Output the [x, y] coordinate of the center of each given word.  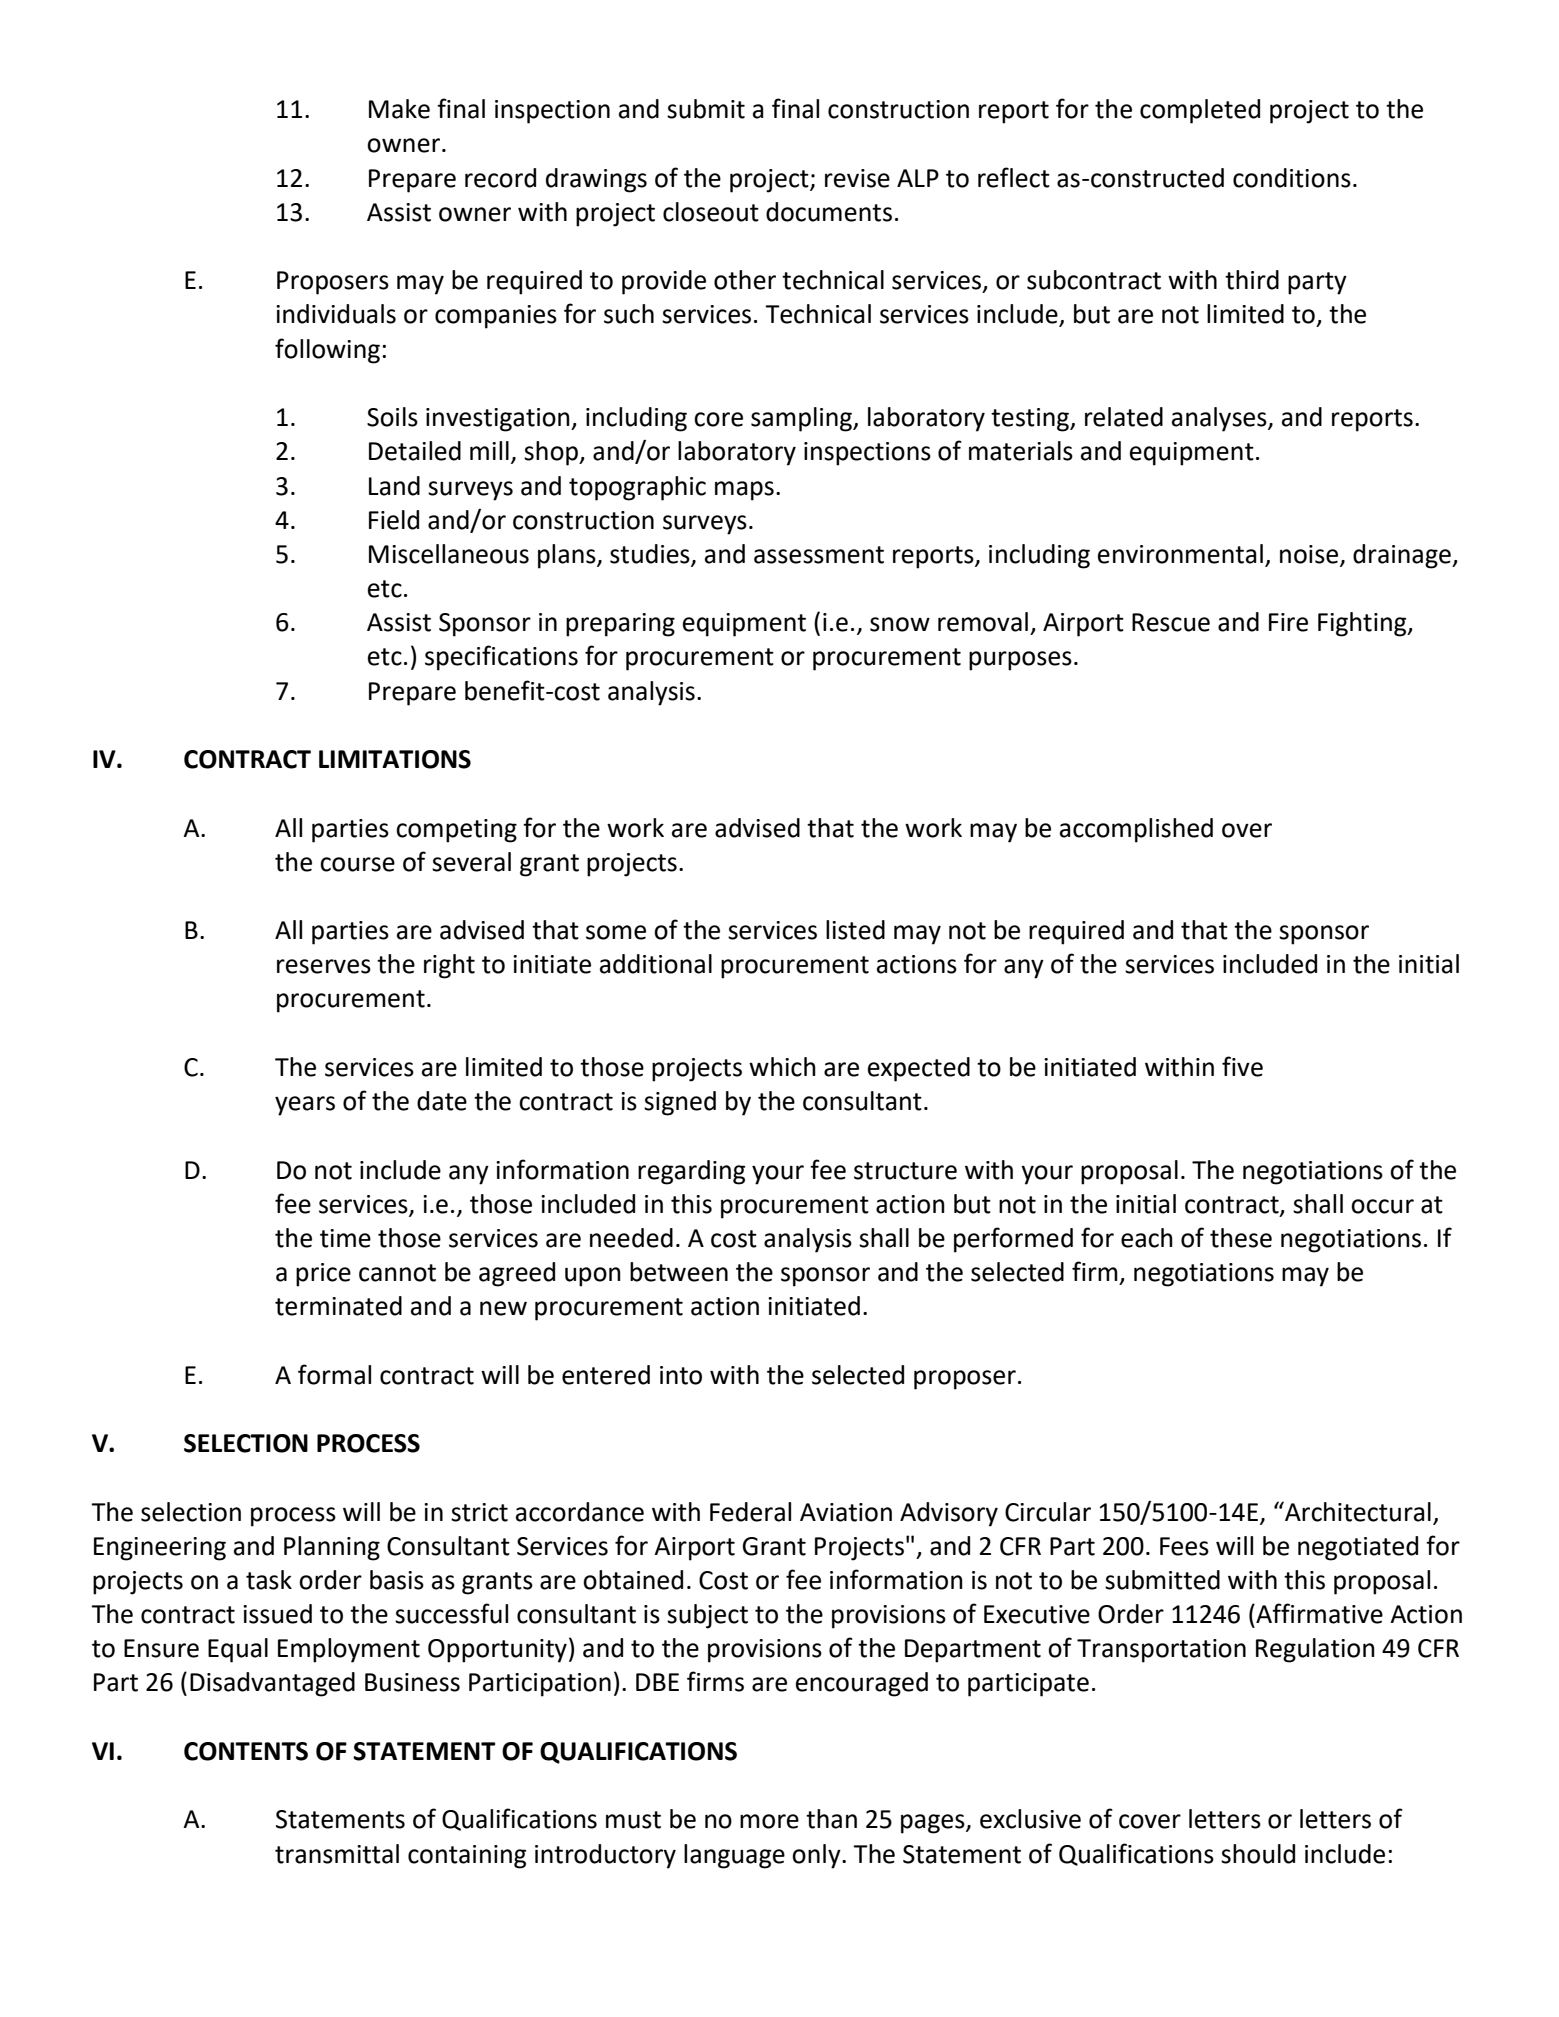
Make [399, 109]
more [769, 1821]
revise [857, 178]
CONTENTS [246, 1751]
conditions [1292, 178]
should [1258, 1854]
